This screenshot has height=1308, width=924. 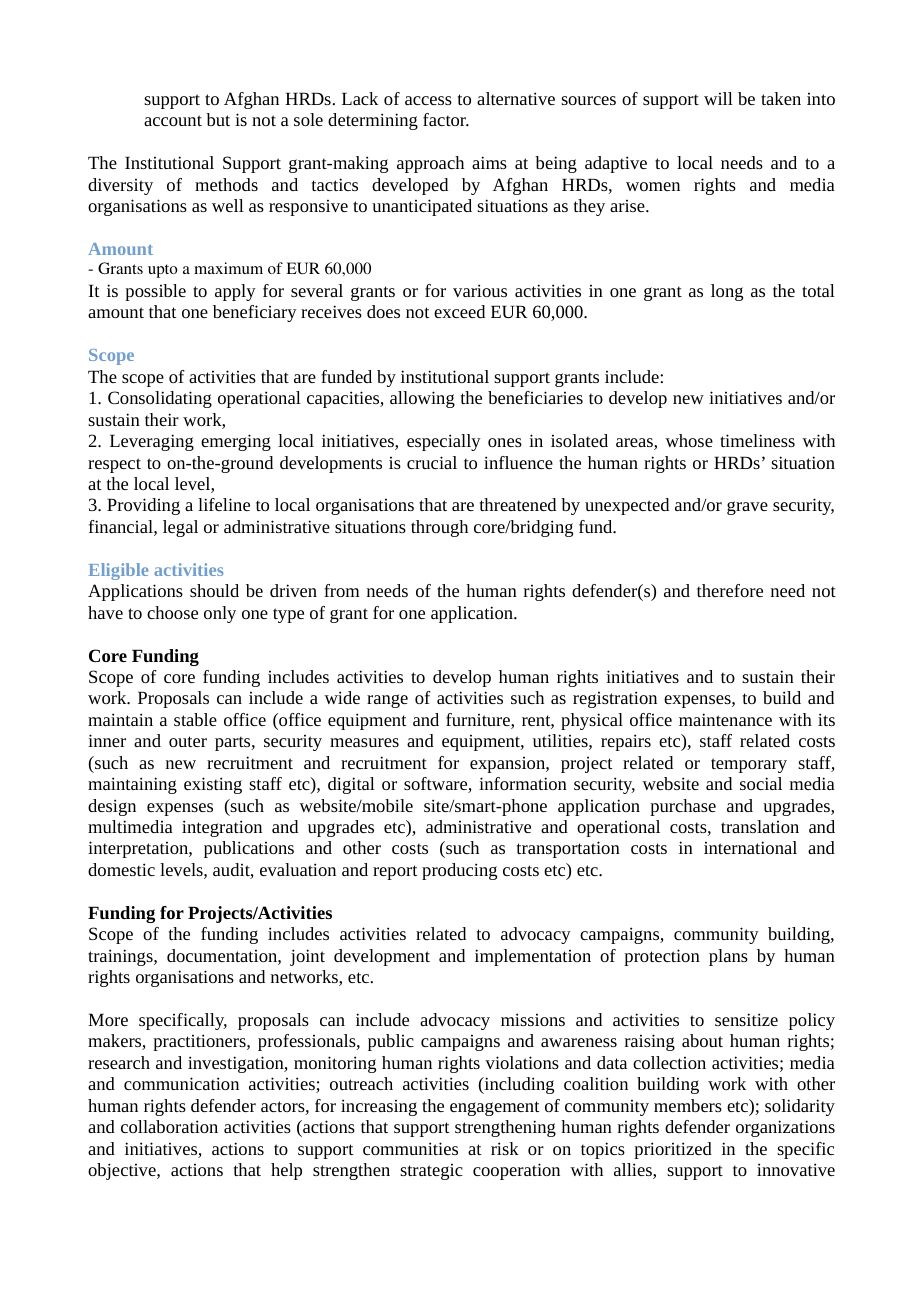 What do you see at coordinates (730, 590) in the screenshot?
I see `therefore` at bounding box center [730, 590].
